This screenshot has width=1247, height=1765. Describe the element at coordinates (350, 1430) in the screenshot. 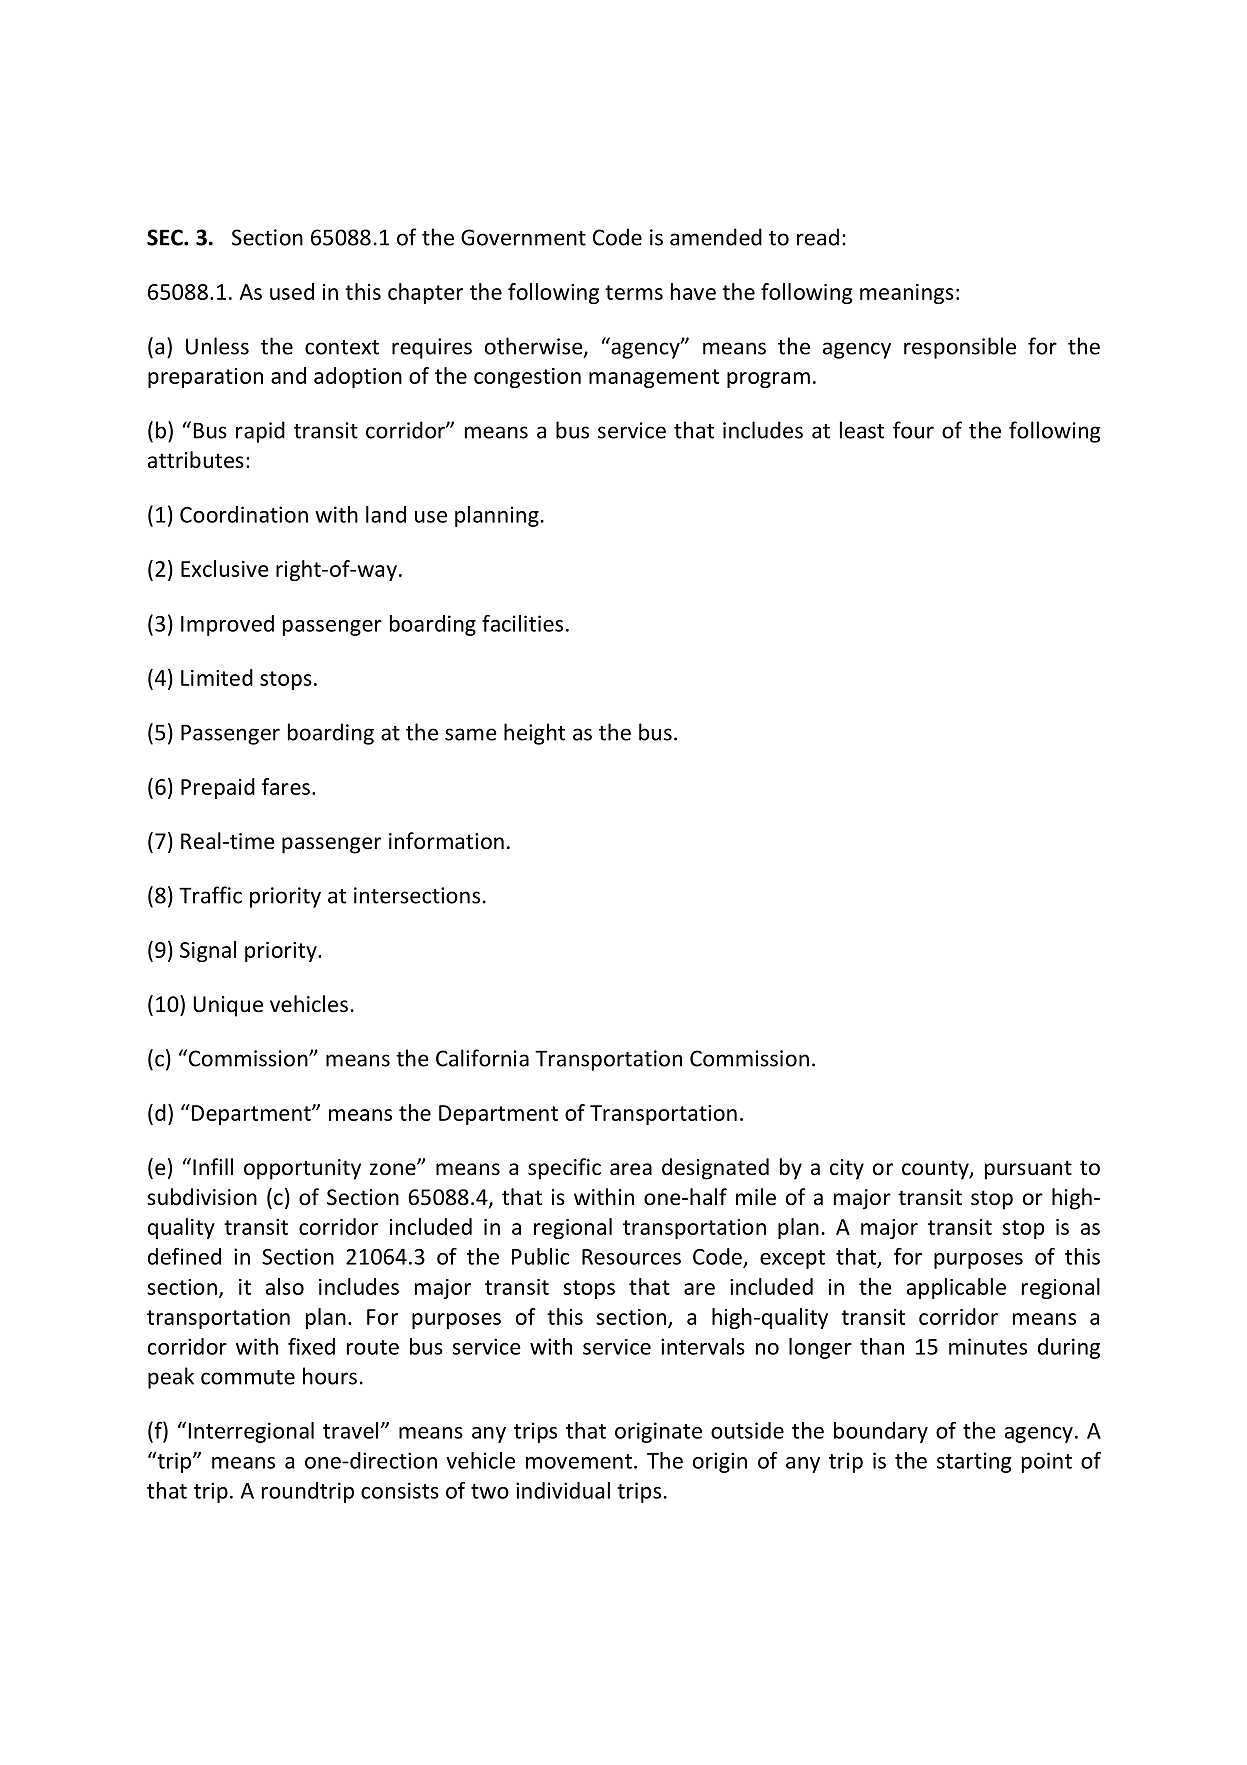

I see `travel` at that location.
